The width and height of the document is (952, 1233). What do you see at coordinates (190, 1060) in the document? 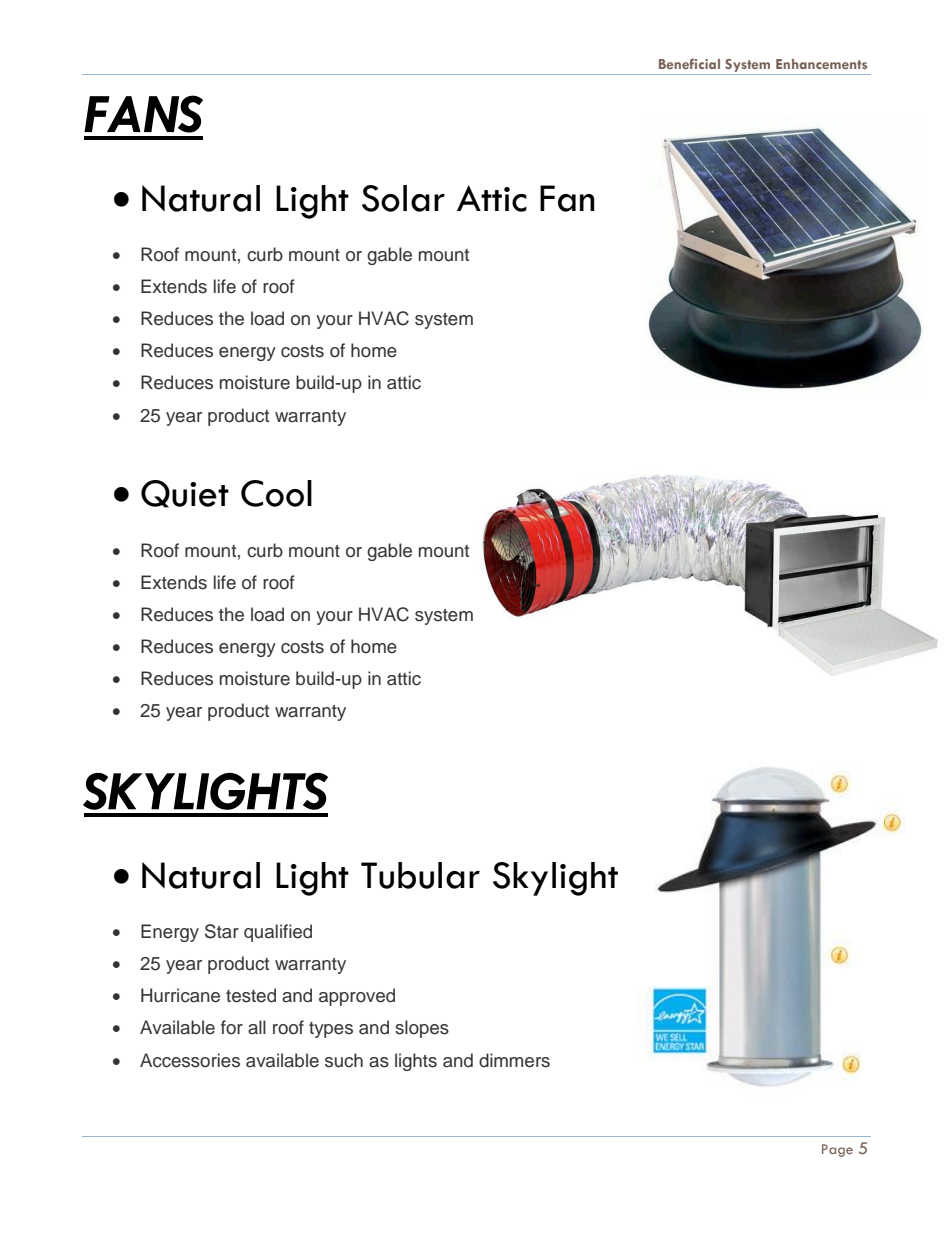
I see `Accessories` at bounding box center [190, 1060].
